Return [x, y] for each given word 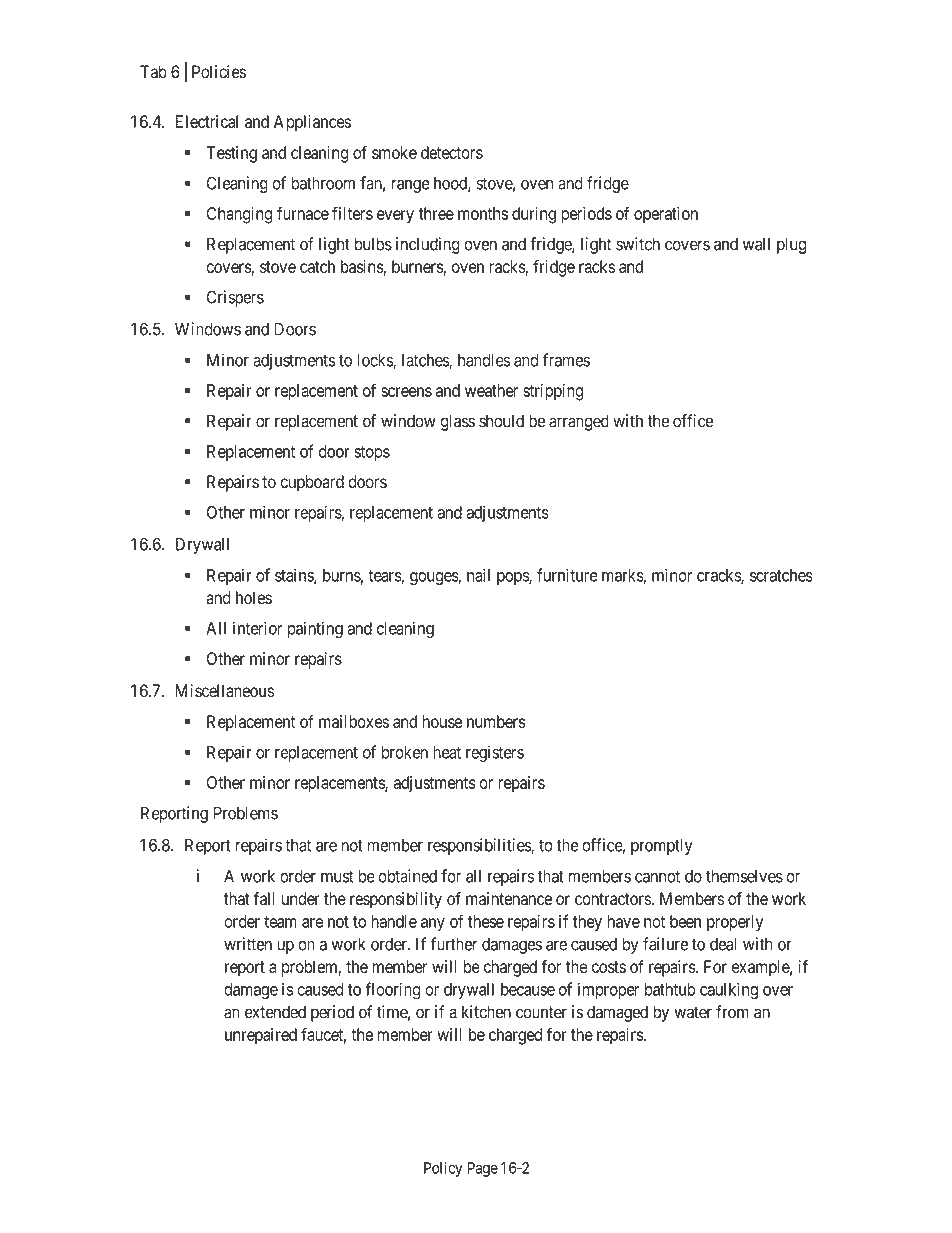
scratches [781, 575]
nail [478, 575]
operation [666, 215]
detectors [452, 152]
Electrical [207, 121]
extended [275, 1012]
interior [258, 628]
